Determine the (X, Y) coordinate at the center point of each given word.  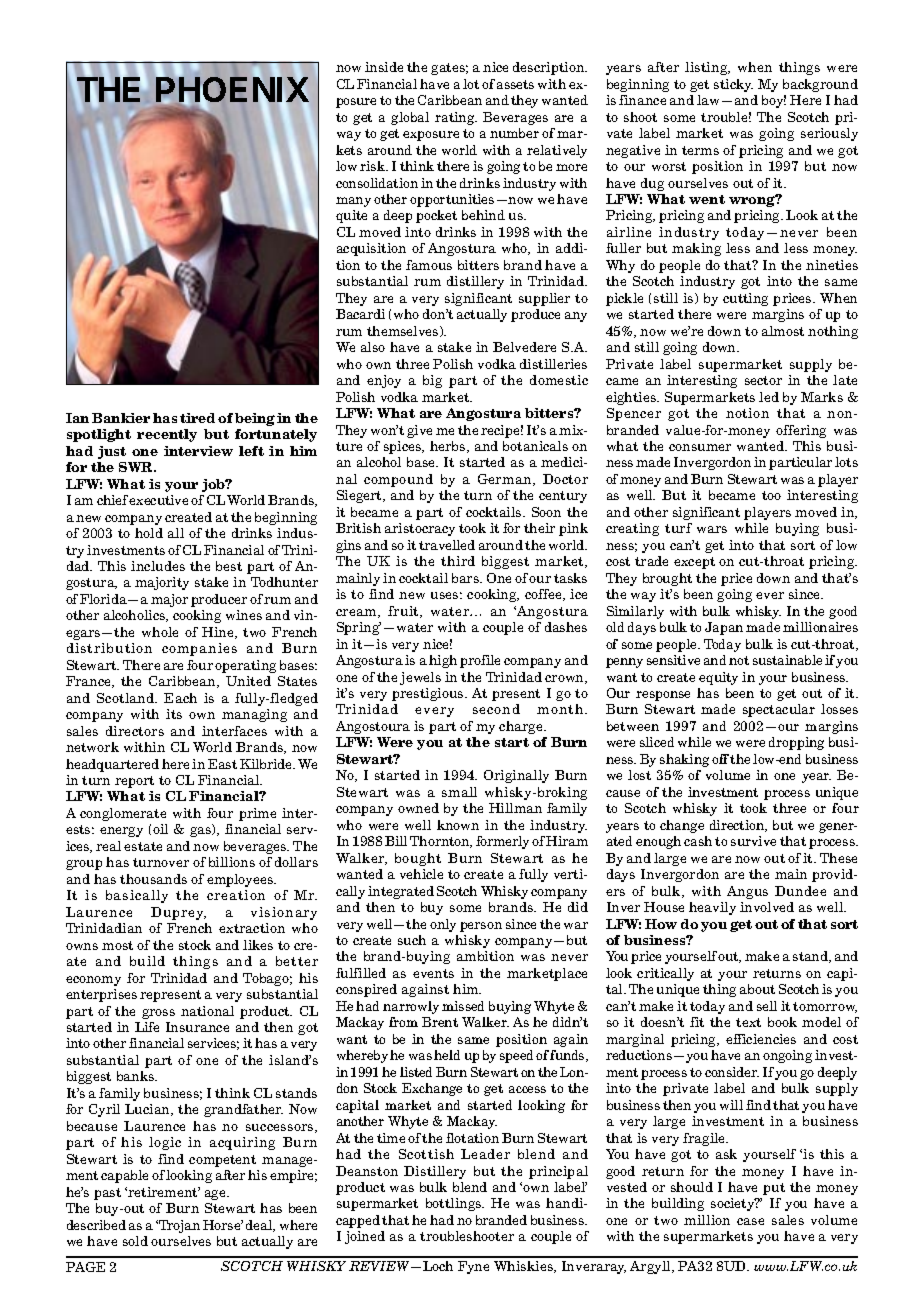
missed (463, 1006)
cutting (745, 299)
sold (135, 1241)
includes (158, 566)
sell (767, 1006)
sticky (733, 85)
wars (712, 529)
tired (197, 418)
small (459, 792)
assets (515, 84)
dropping (796, 743)
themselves (404, 331)
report (134, 782)
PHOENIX (232, 90)
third (458, 561)
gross (158, 1014)
